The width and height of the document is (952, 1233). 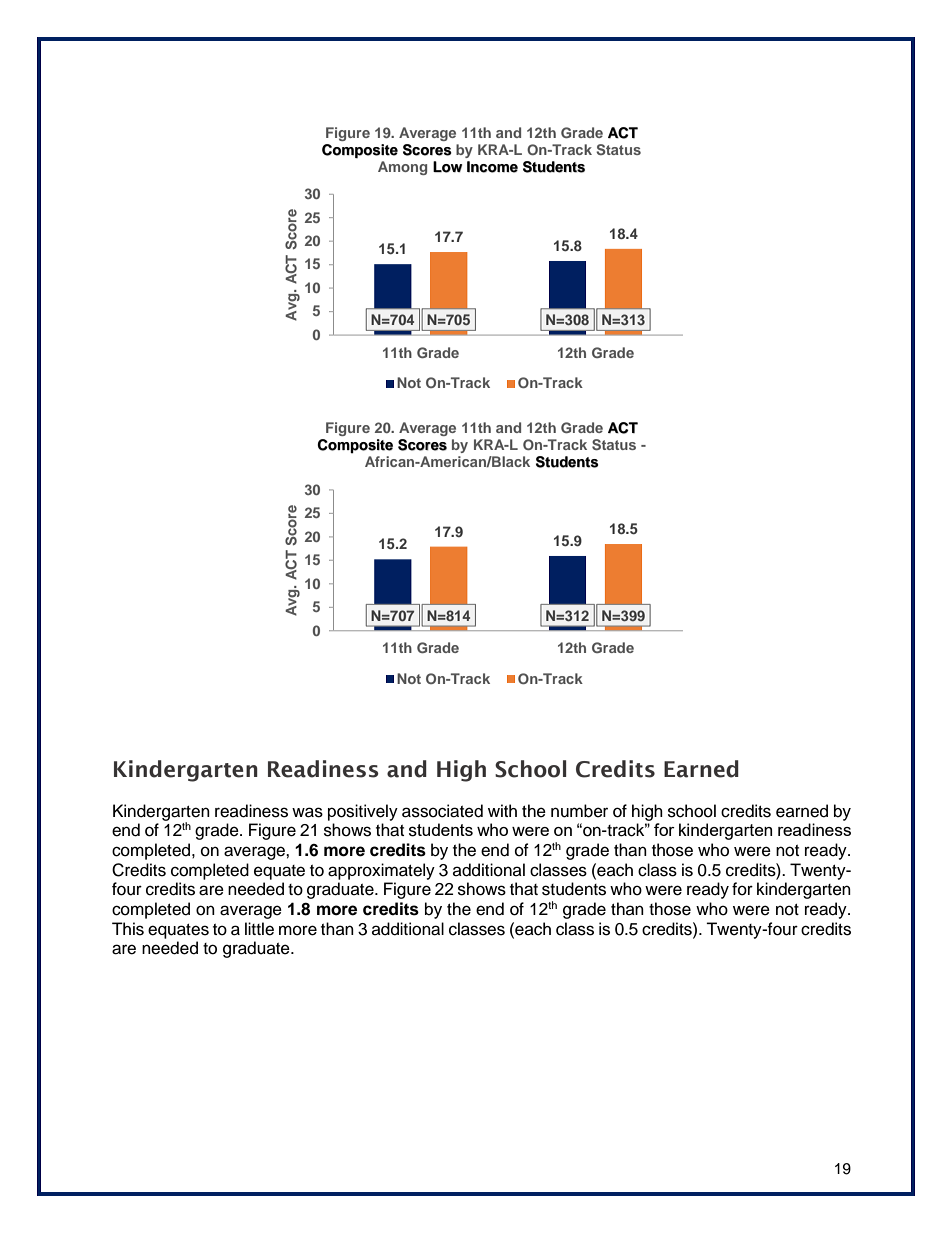 I want to click on approximately, so click(x=381, y=871).
